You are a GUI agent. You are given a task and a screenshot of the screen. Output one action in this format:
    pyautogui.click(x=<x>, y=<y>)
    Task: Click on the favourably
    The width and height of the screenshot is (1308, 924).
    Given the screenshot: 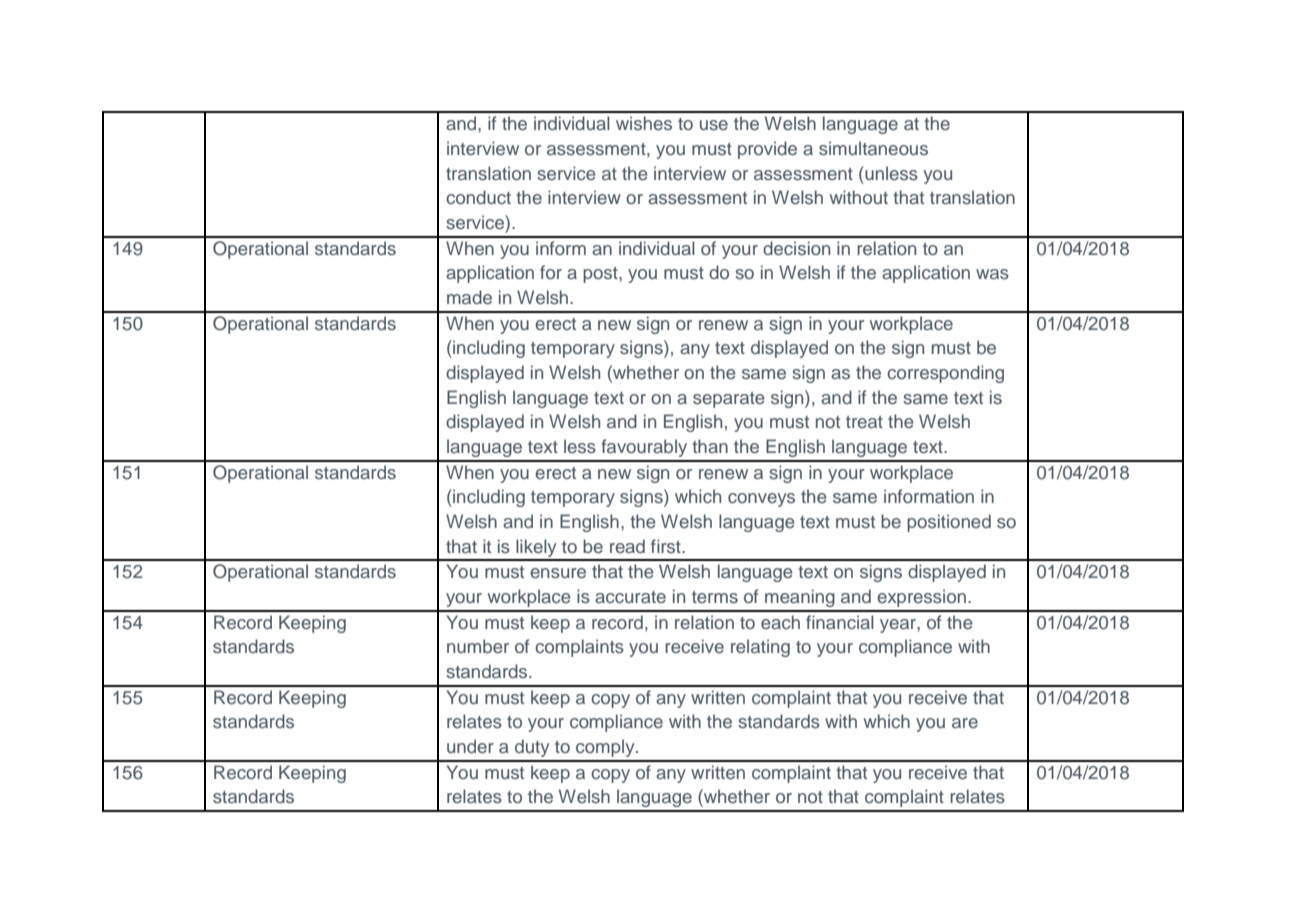 What is the action you would take?
    pyautogui.click(x=644, y=448)
